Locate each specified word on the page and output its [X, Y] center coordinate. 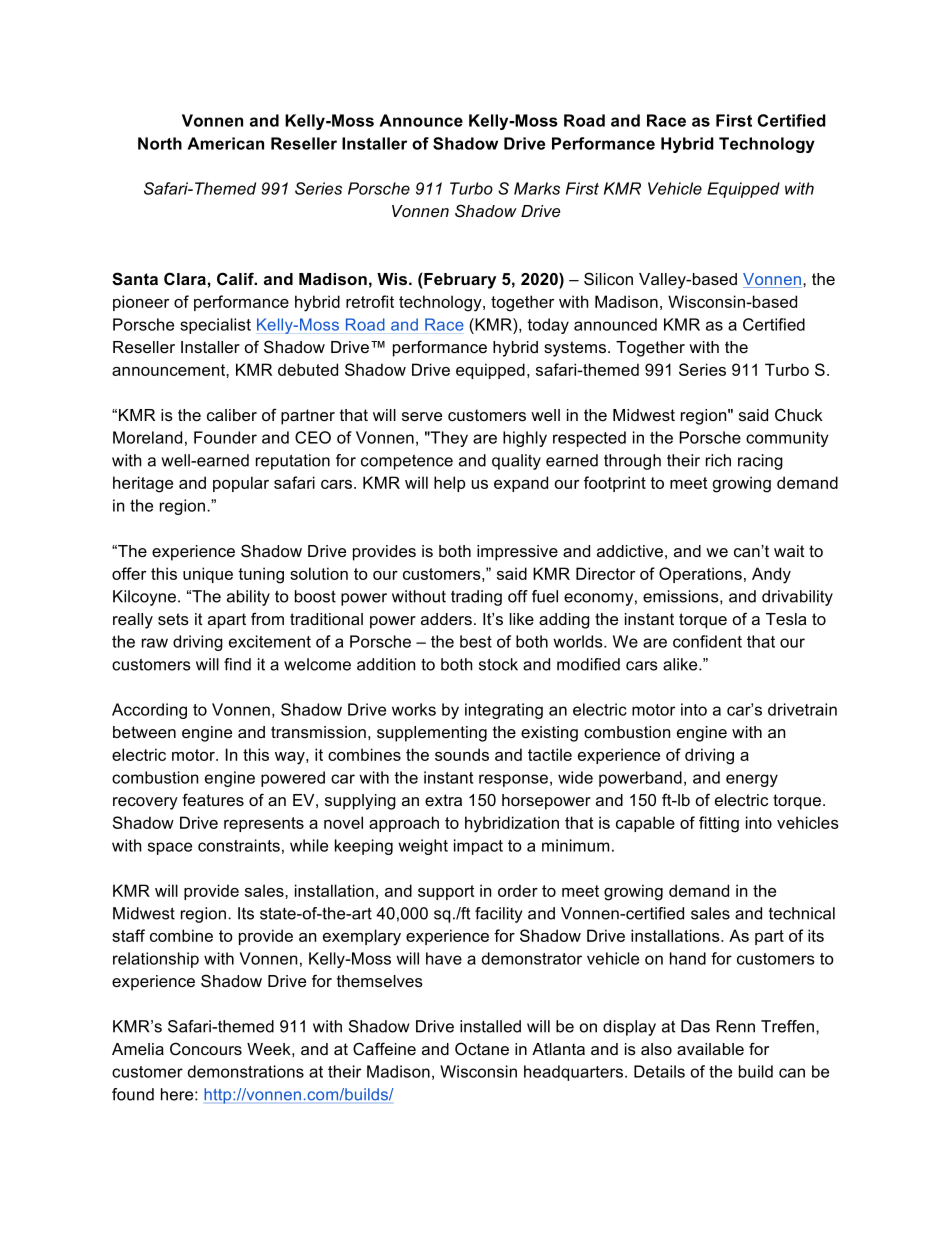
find [237, 664]
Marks [537, 188]
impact [478, 847]
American [225, 143]
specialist [215, 326]
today [548, 326]
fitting [719, 824]
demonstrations [246, 1071]
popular [241, 484]
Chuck [799, 414]
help [449, 484]
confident [707, 641]
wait [789, 551]
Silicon [608, 279]
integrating [504, 711]
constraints [239, 845]
